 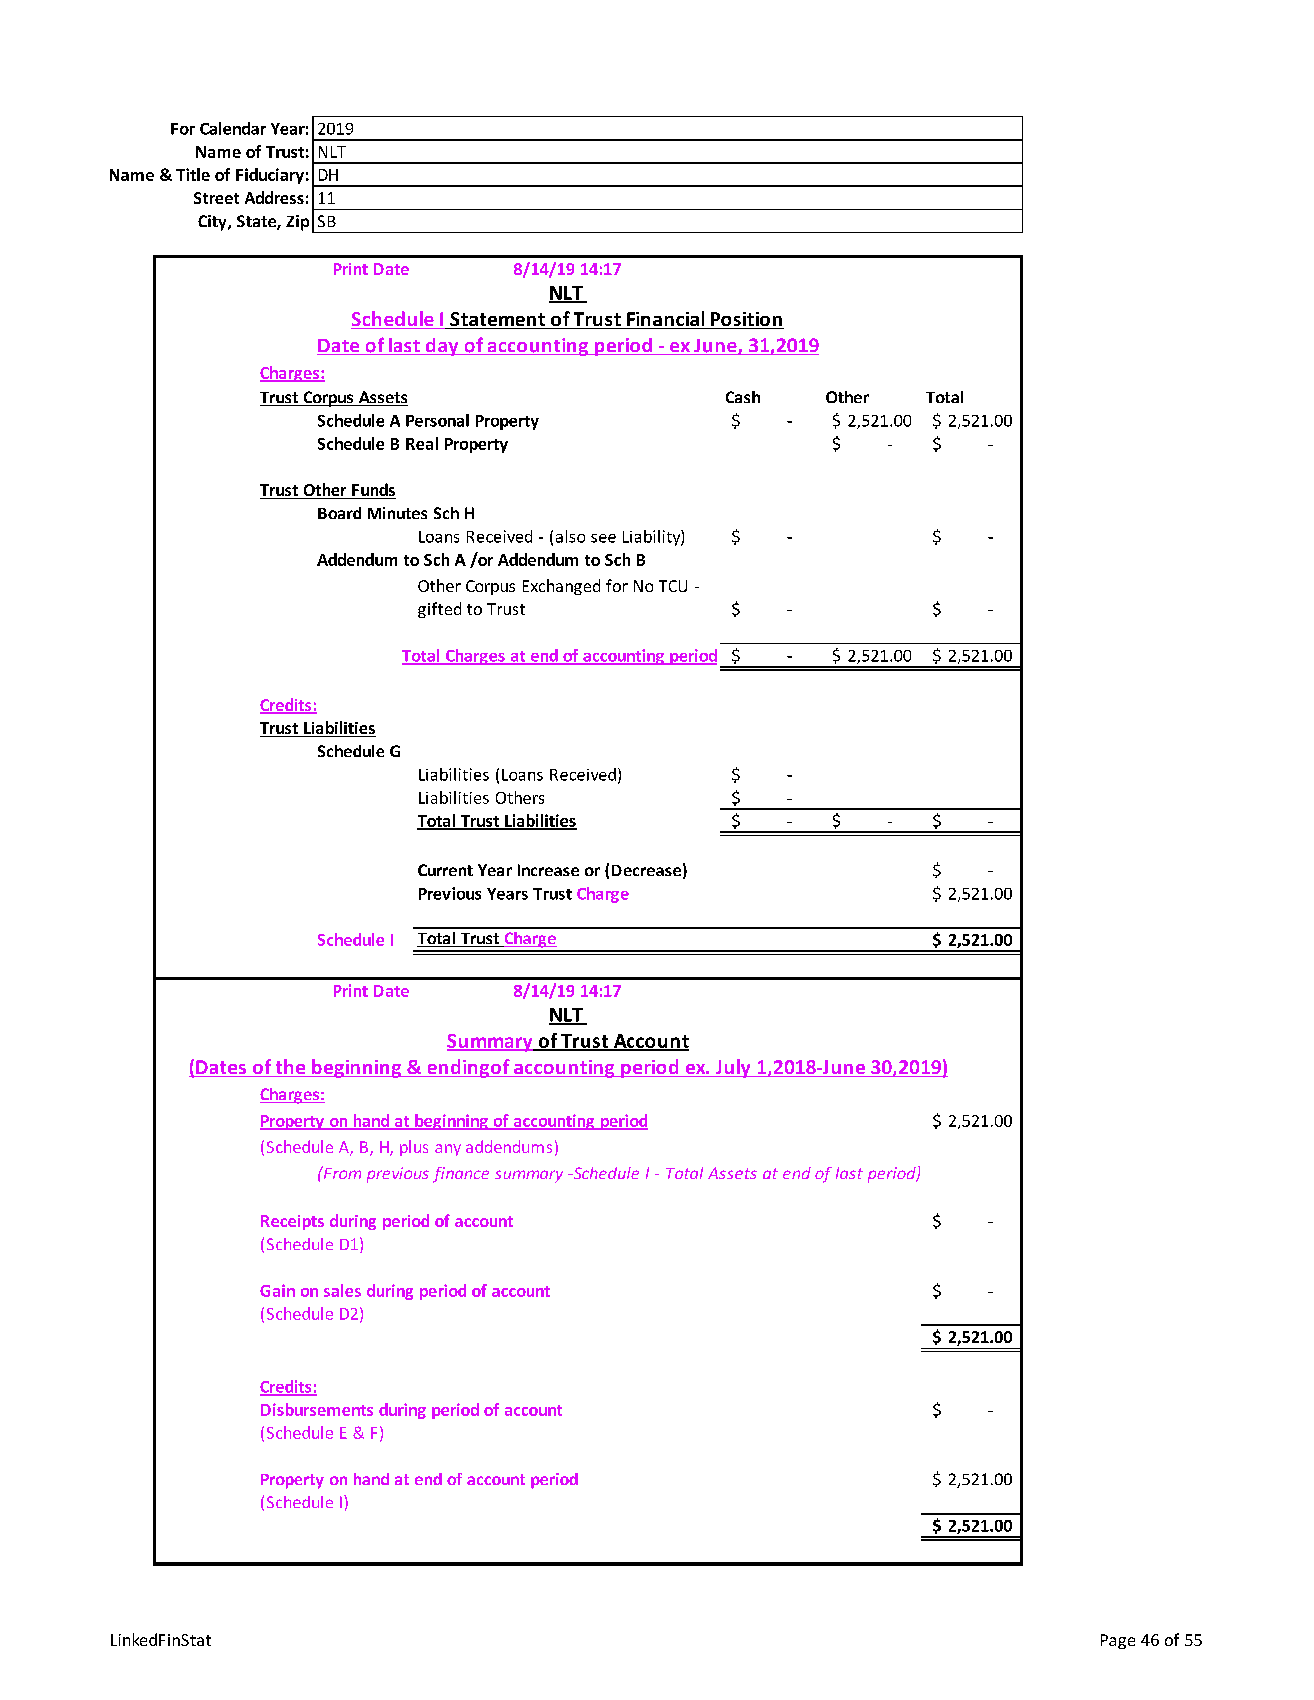 What do you see at coordinates (666, 320) in the image?
I see `Financial` at bounding box center [666, 320].
